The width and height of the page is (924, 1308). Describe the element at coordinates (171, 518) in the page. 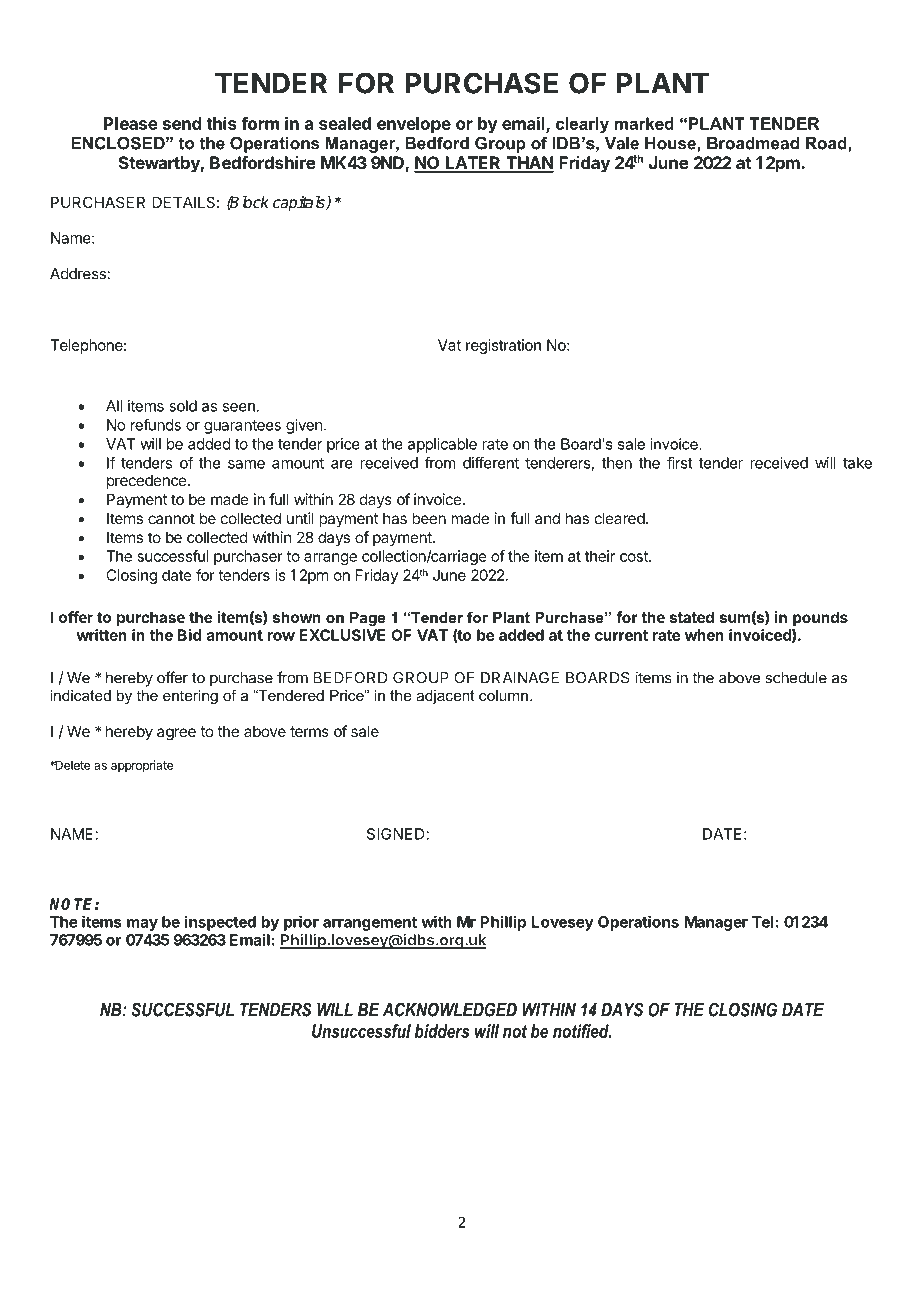

I see `cannot` at that location.
